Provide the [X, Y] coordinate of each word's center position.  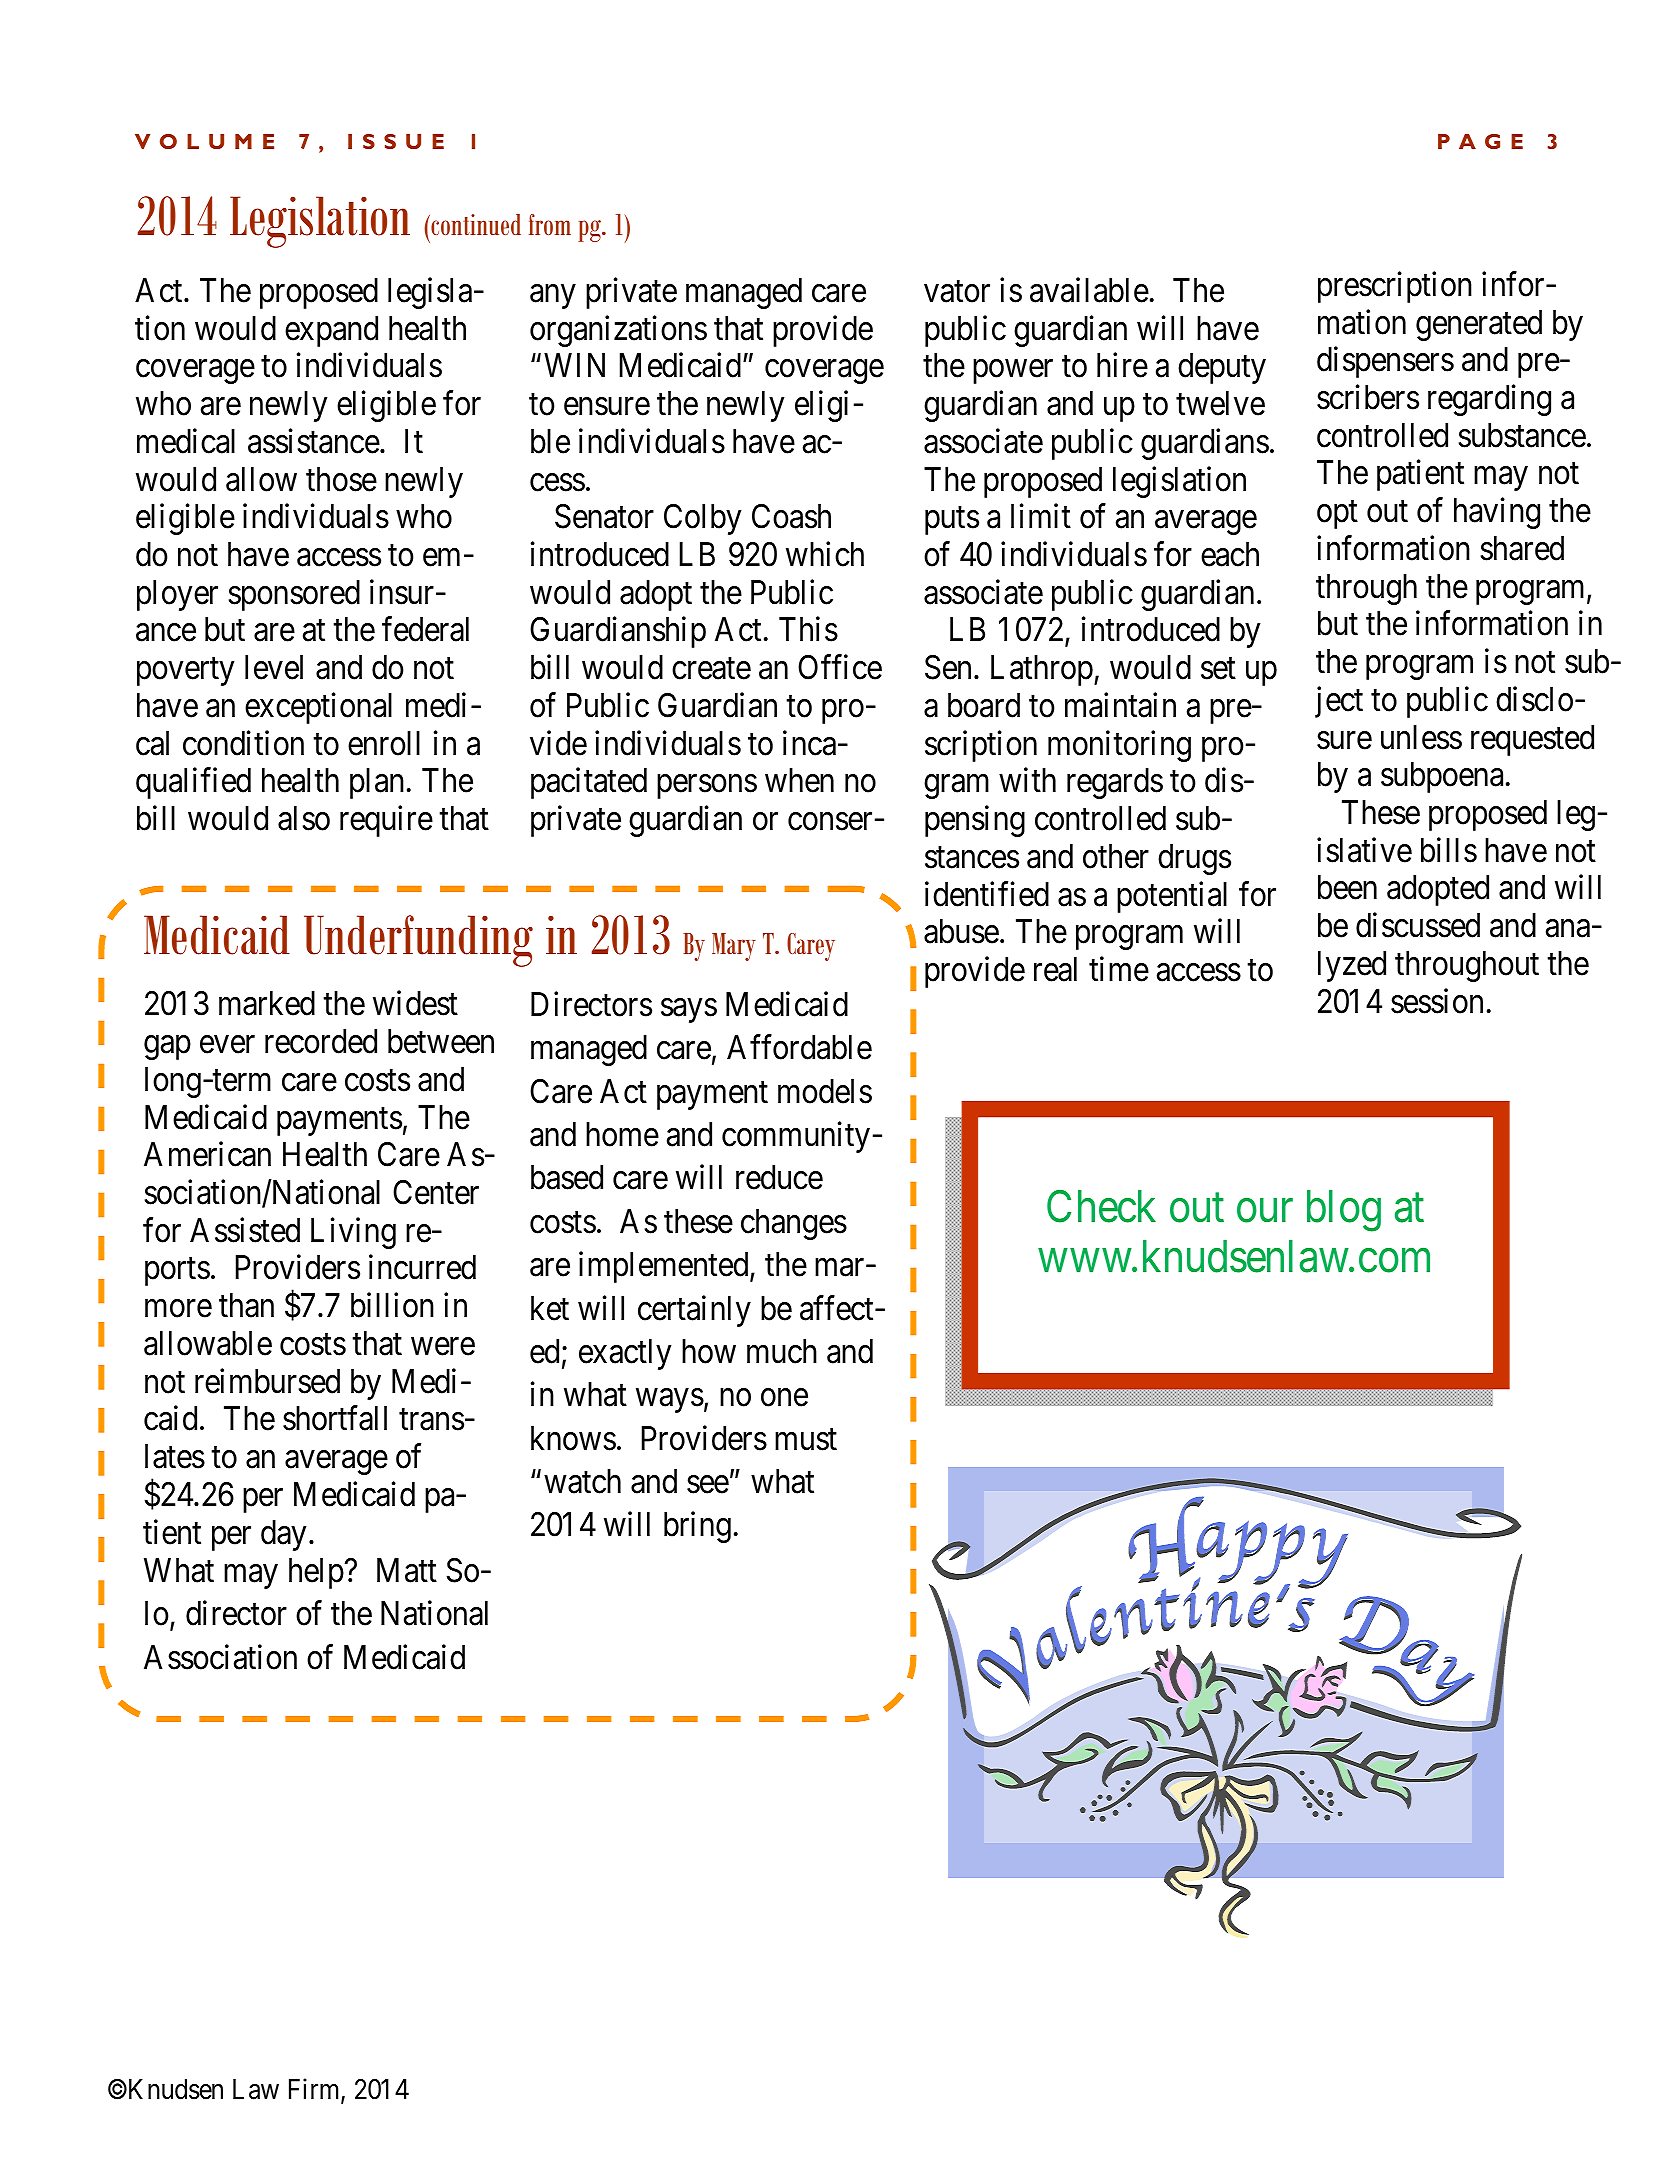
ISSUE [396, 141]
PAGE [1480, 141]
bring [697, 1527]
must [806, 1440]
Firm [315, 2090]
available [1089, 290]
